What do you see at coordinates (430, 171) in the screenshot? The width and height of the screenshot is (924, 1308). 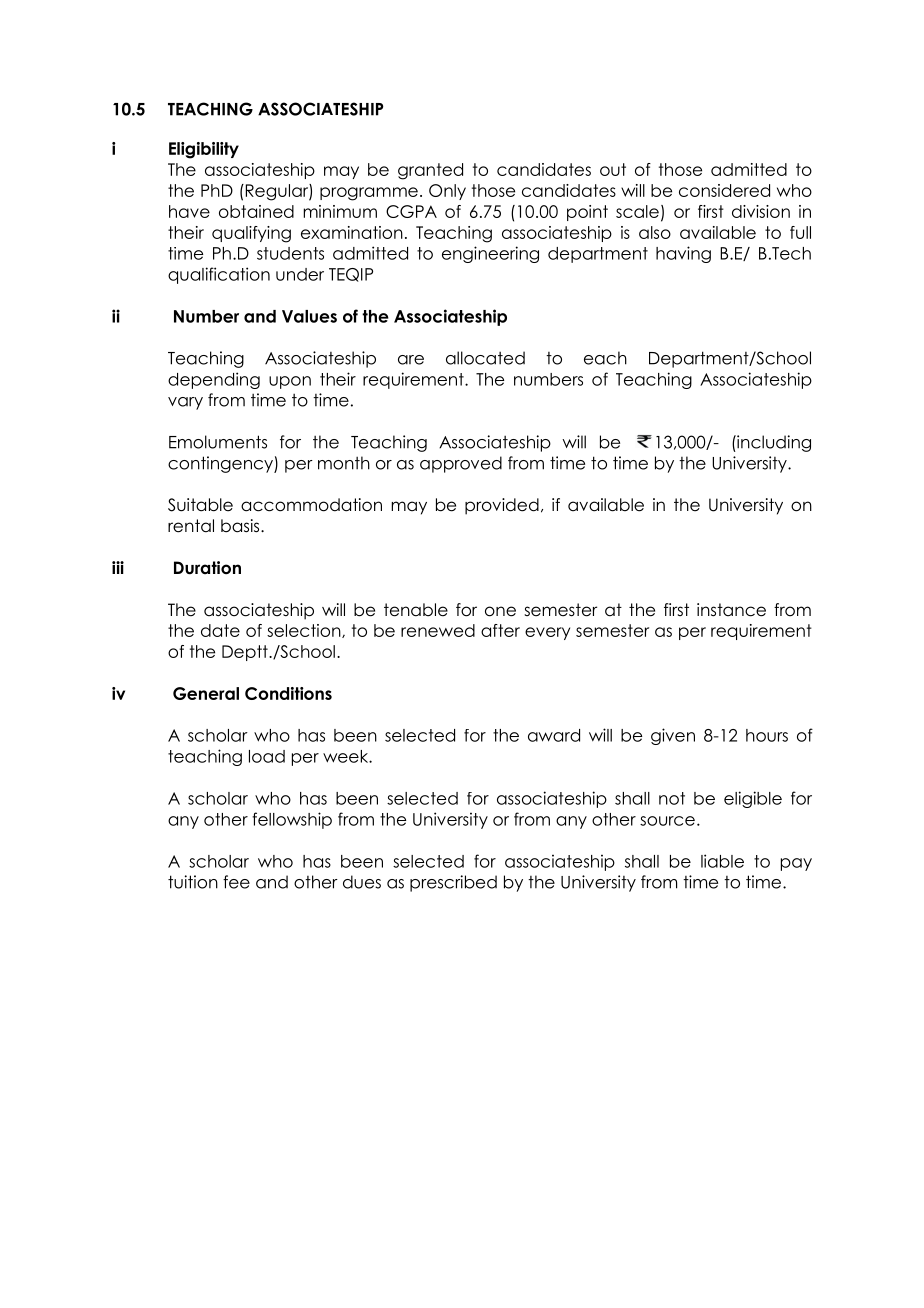 I see `granted` at bounding box center [430, 171].
